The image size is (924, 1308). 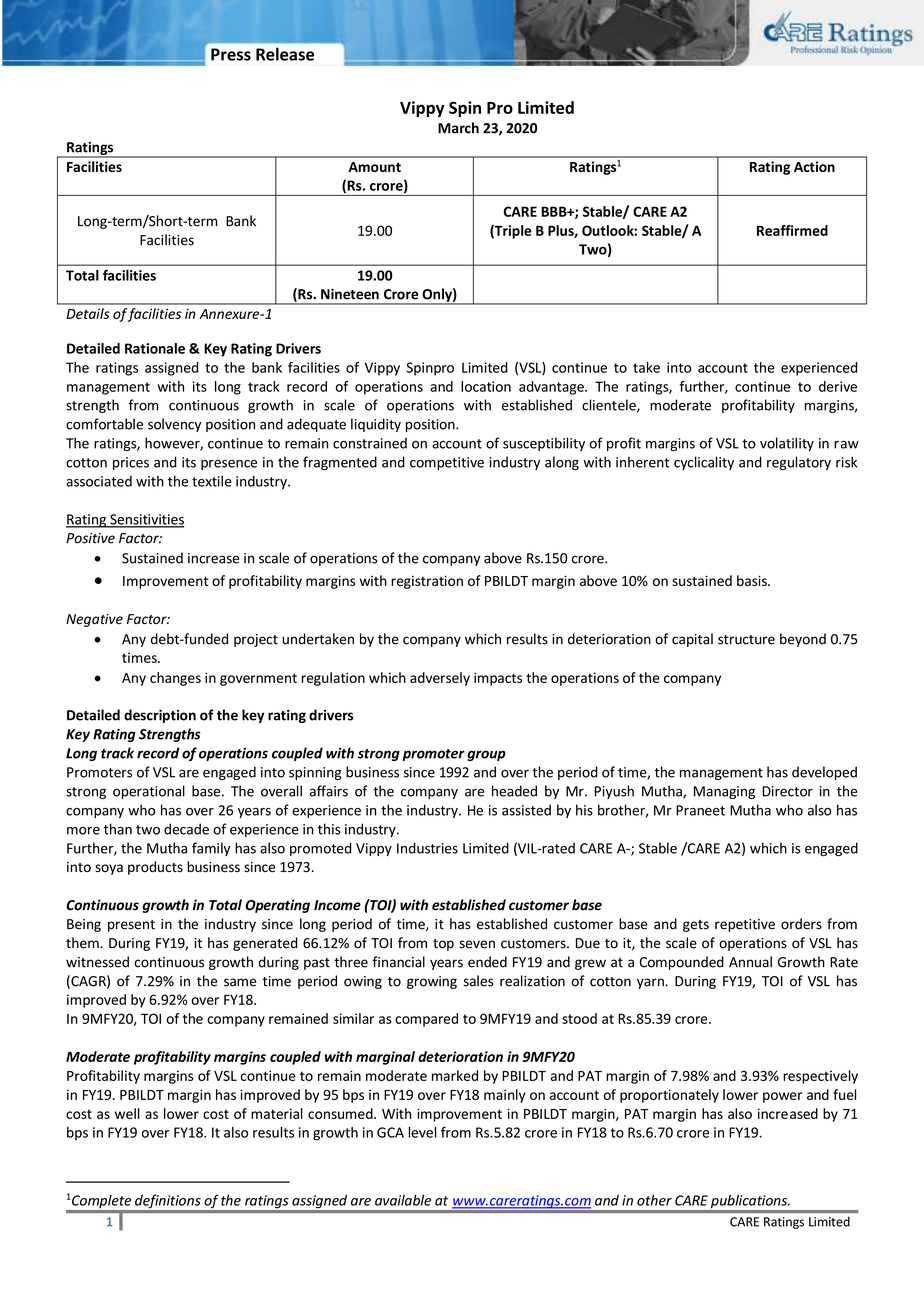 I want to click on headed, so click(x=514, y=791).
